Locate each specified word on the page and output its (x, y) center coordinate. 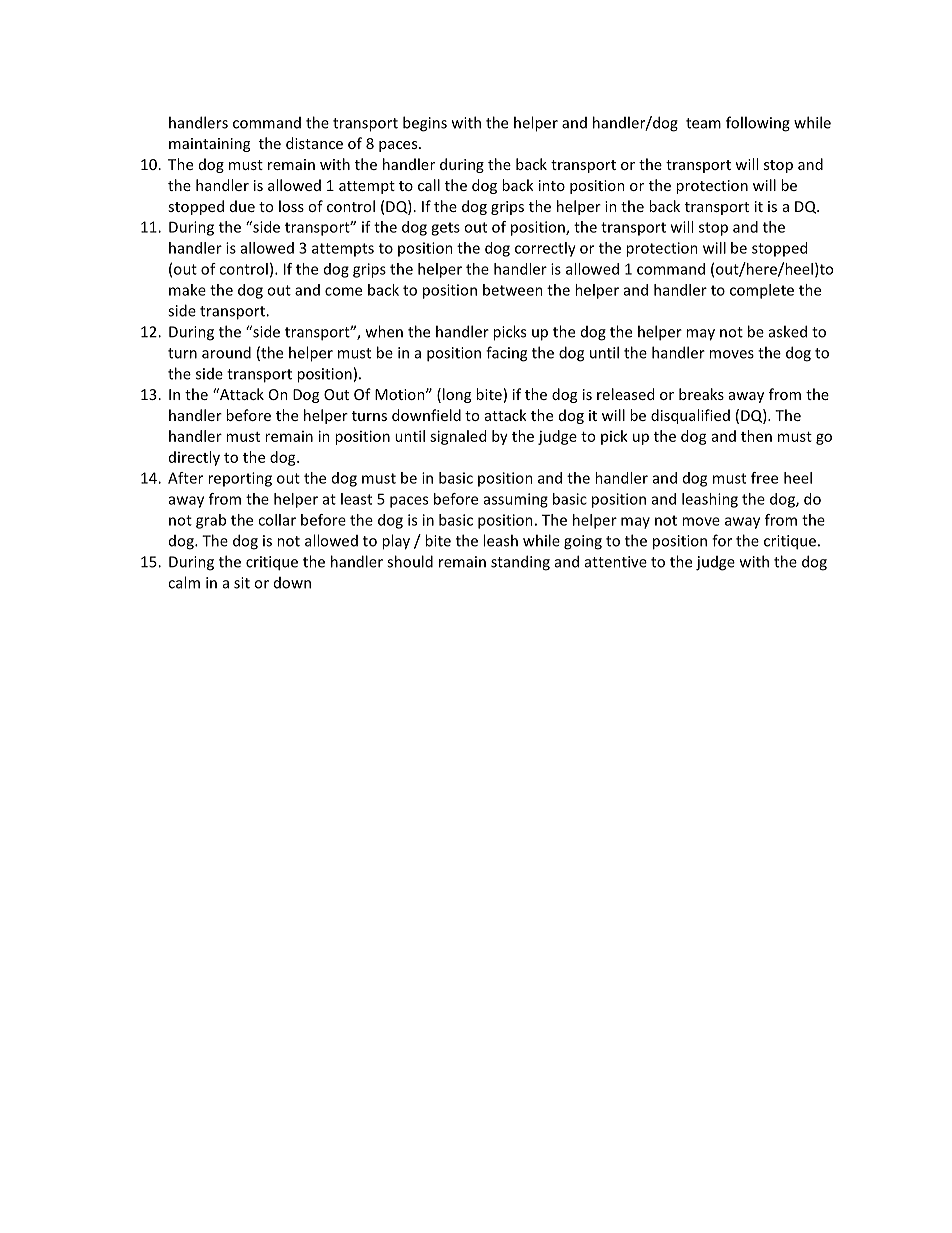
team (703, 123)
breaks (701, 394)
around (226, 352)
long (457, 395)
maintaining (209, 145)
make (187, 290)
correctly (545, 249)
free (764, 478)
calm (184, 582)
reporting (240, 479)
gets (445, 229)
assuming (516, 500)
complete (762, 291)
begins (425, 124)
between (513, 290)
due (242, 206)
